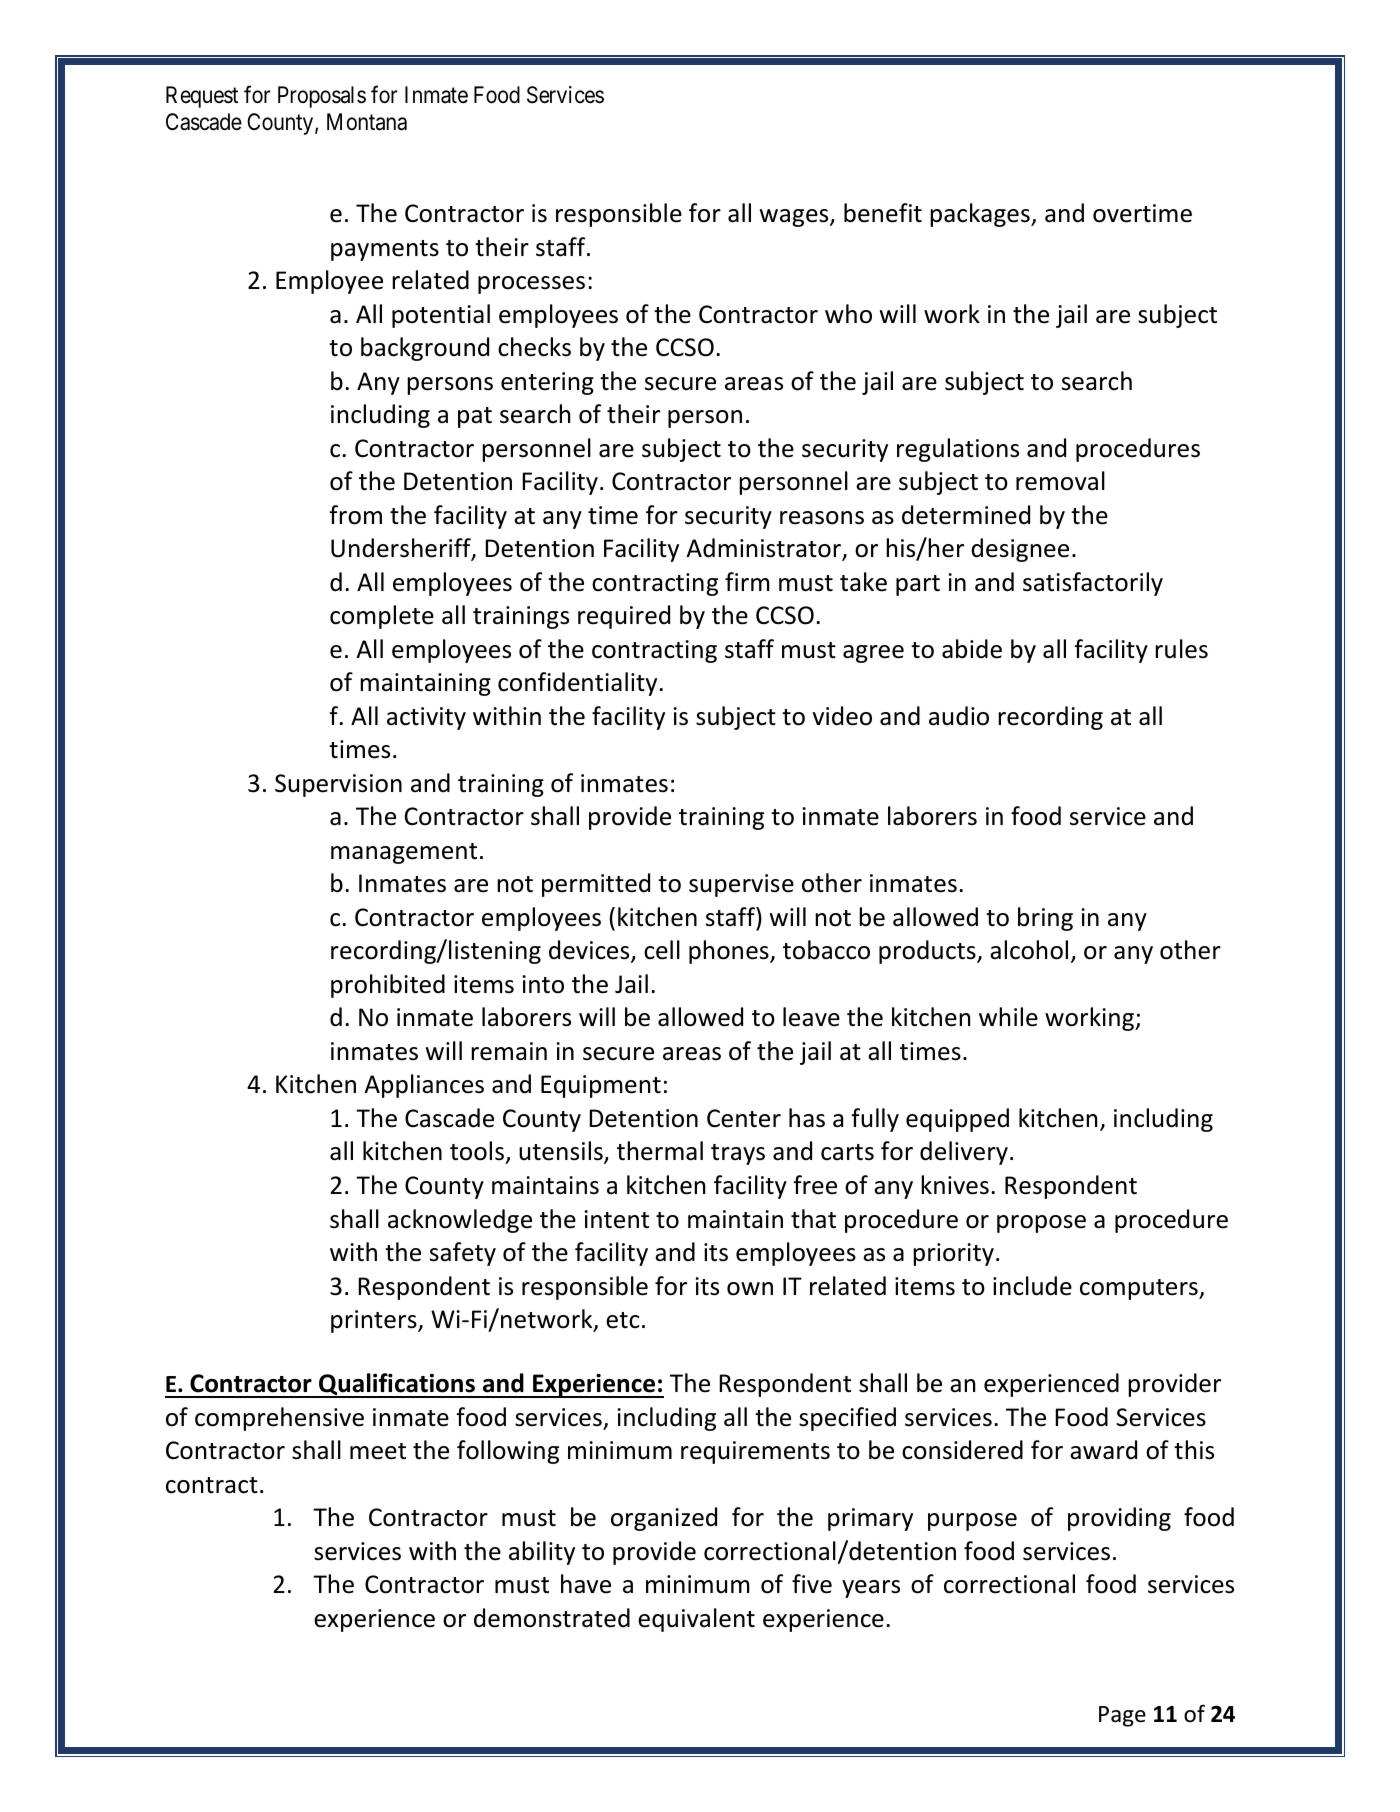 The image size is (1400, 1812). Describe the element at coordinates (696, 1620) in the screenshot. I see `equivalent` at that location.
